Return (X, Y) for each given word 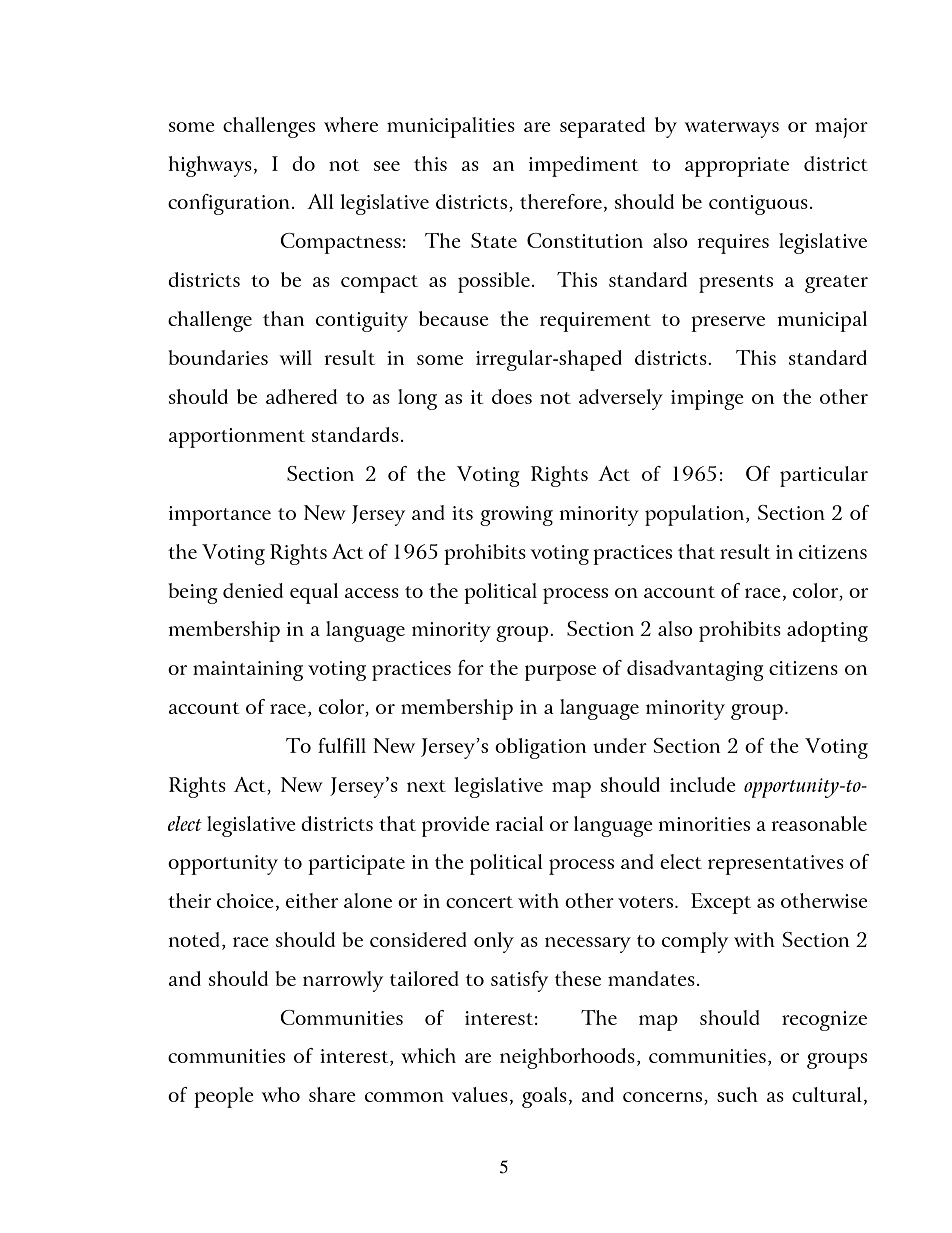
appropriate (737, 167)
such (737, 1094)
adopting (827, 631)
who (281, 1094)
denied (253, 590)
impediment (583, 166)
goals (544, 1097)
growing (516, 516)
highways (210, 166)
